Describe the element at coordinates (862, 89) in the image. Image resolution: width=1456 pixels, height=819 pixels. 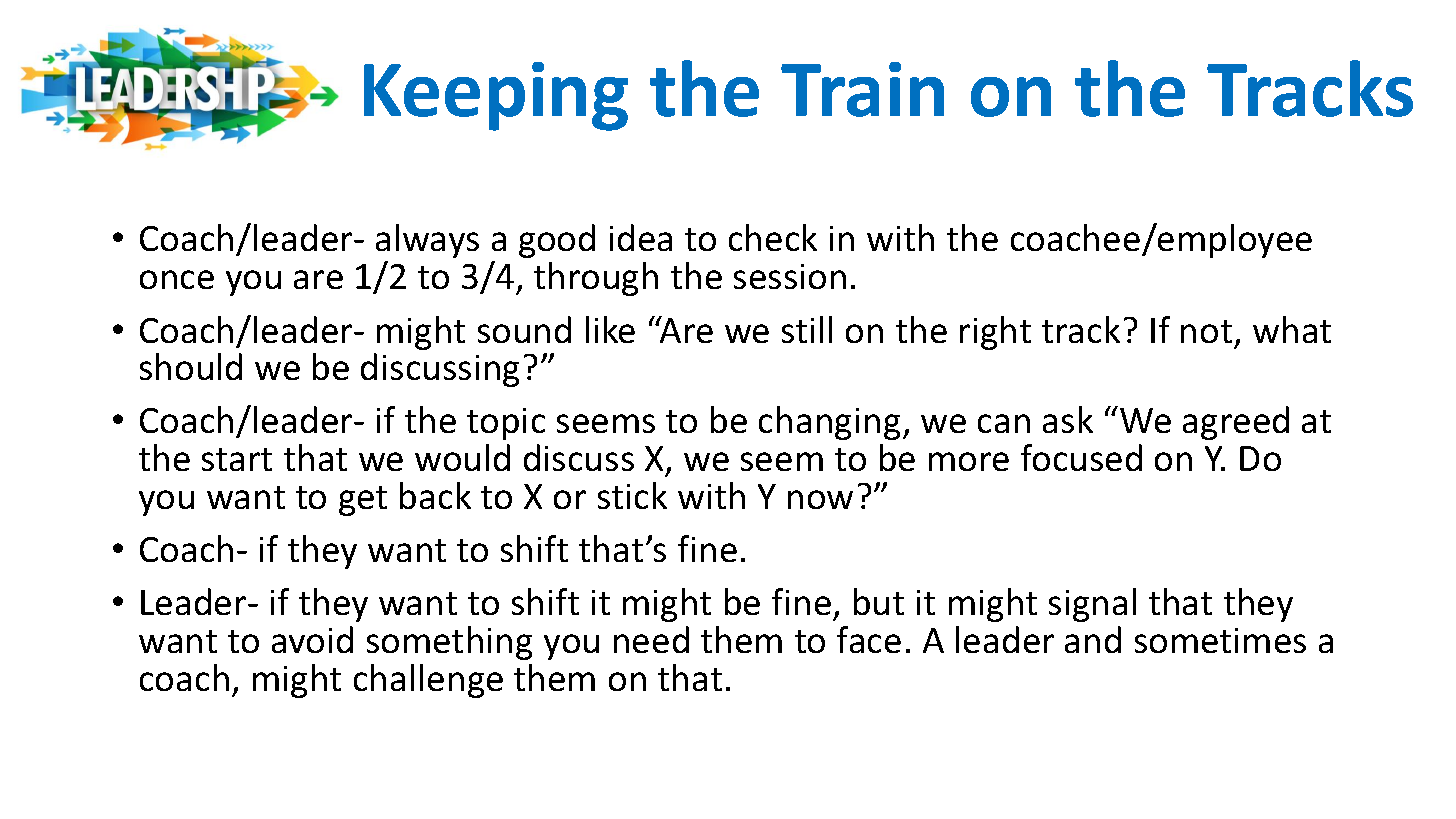
I see `Train` at that location.
